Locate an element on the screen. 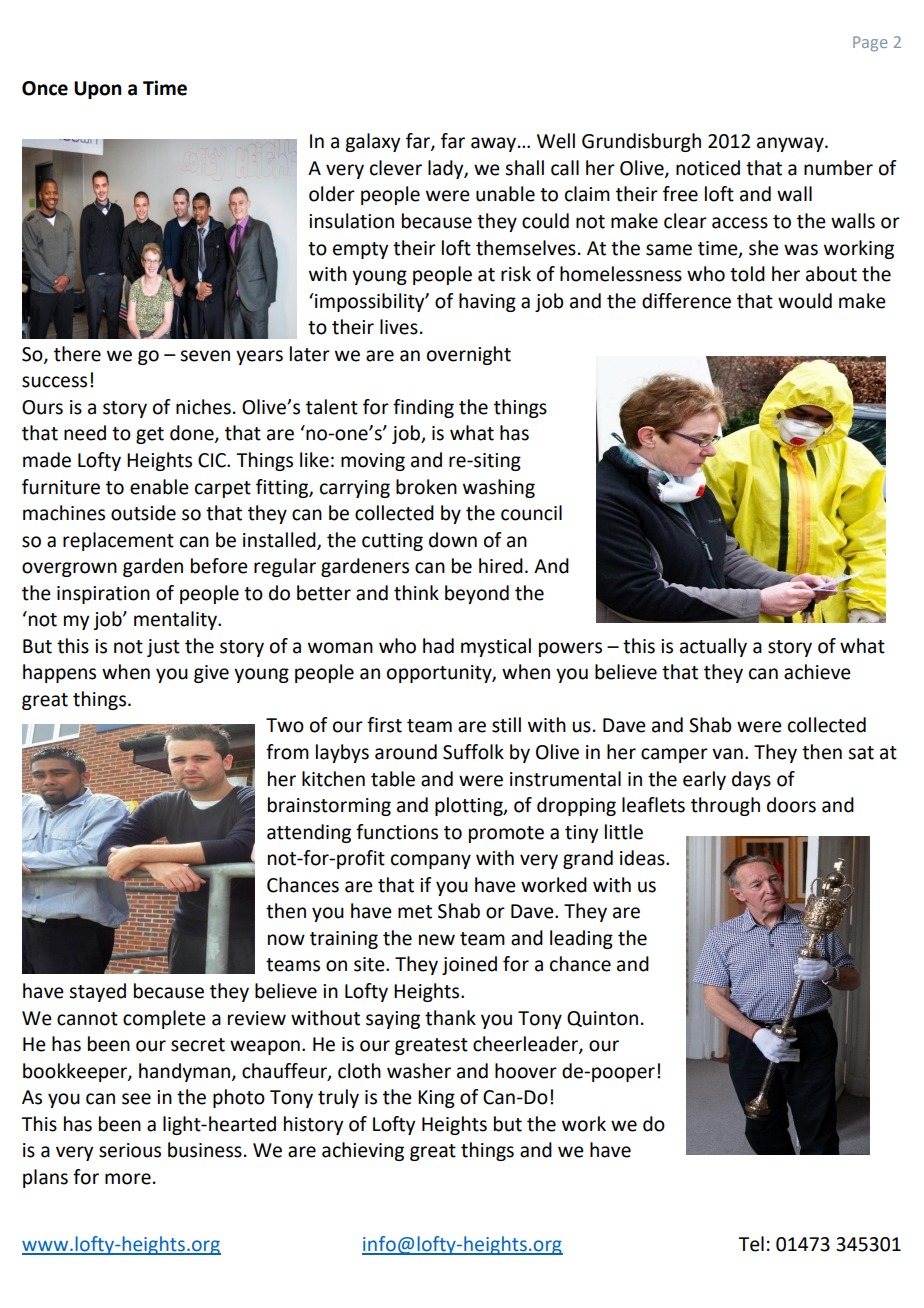  overnight is located at coordinates (469, 355).
